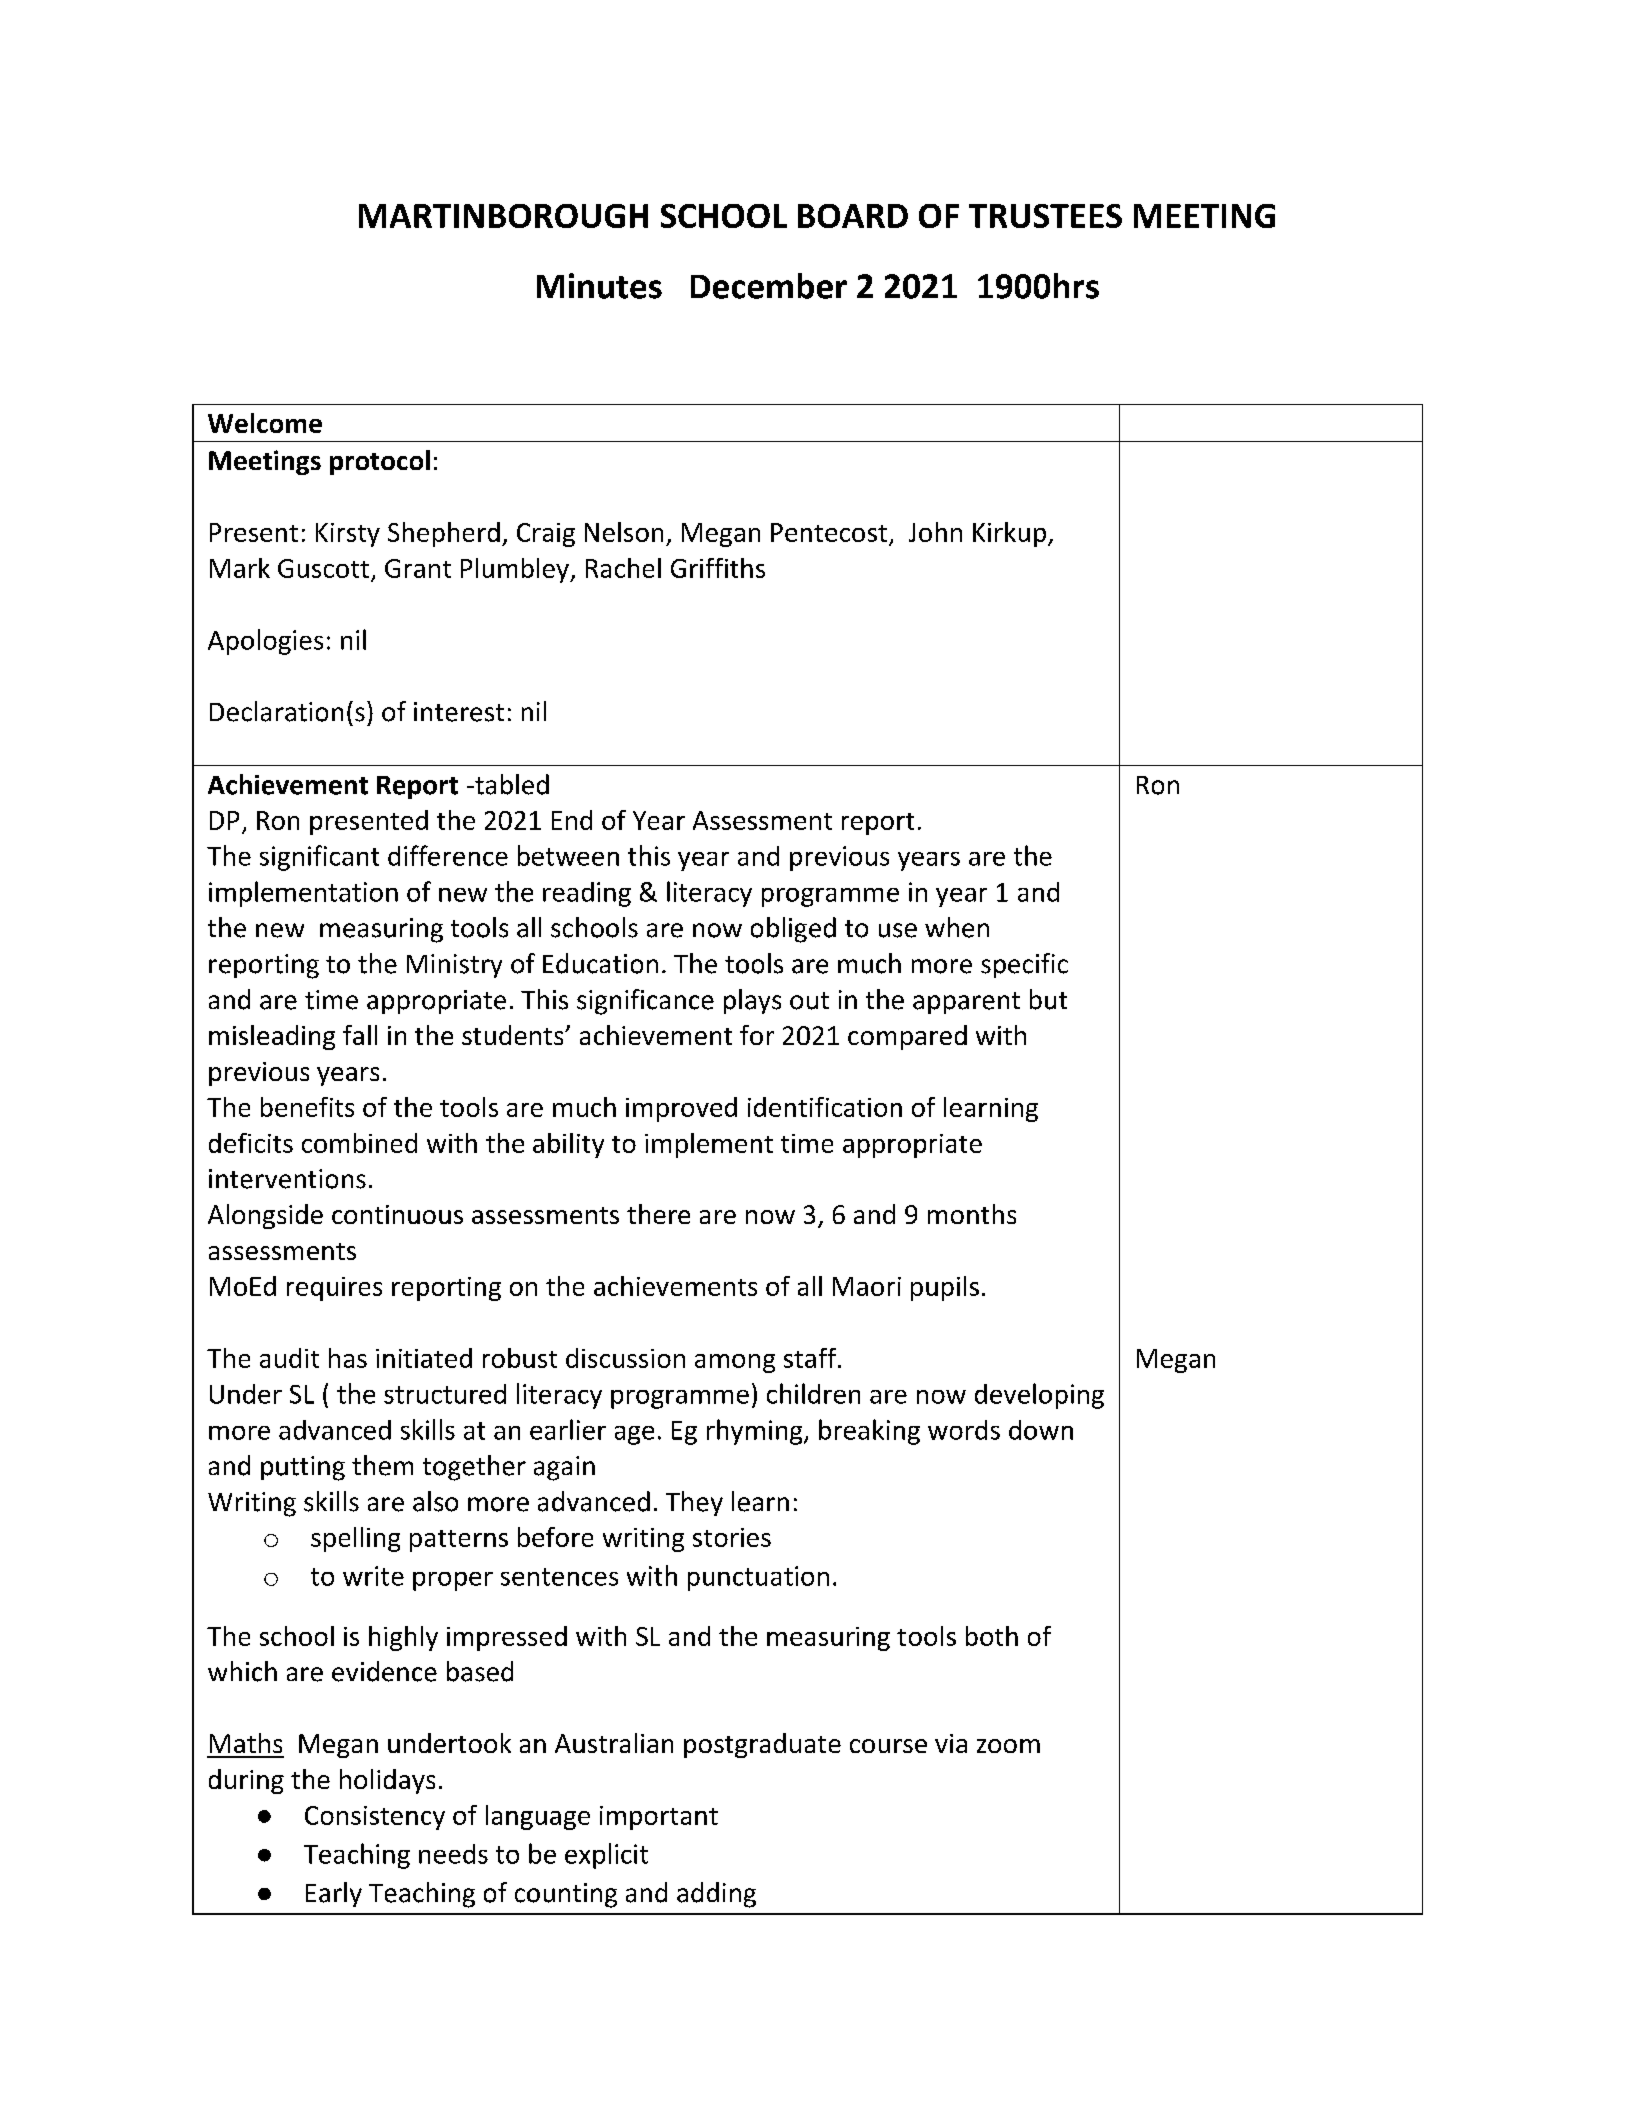  I want to click on Welcome, so click(265, 423).
